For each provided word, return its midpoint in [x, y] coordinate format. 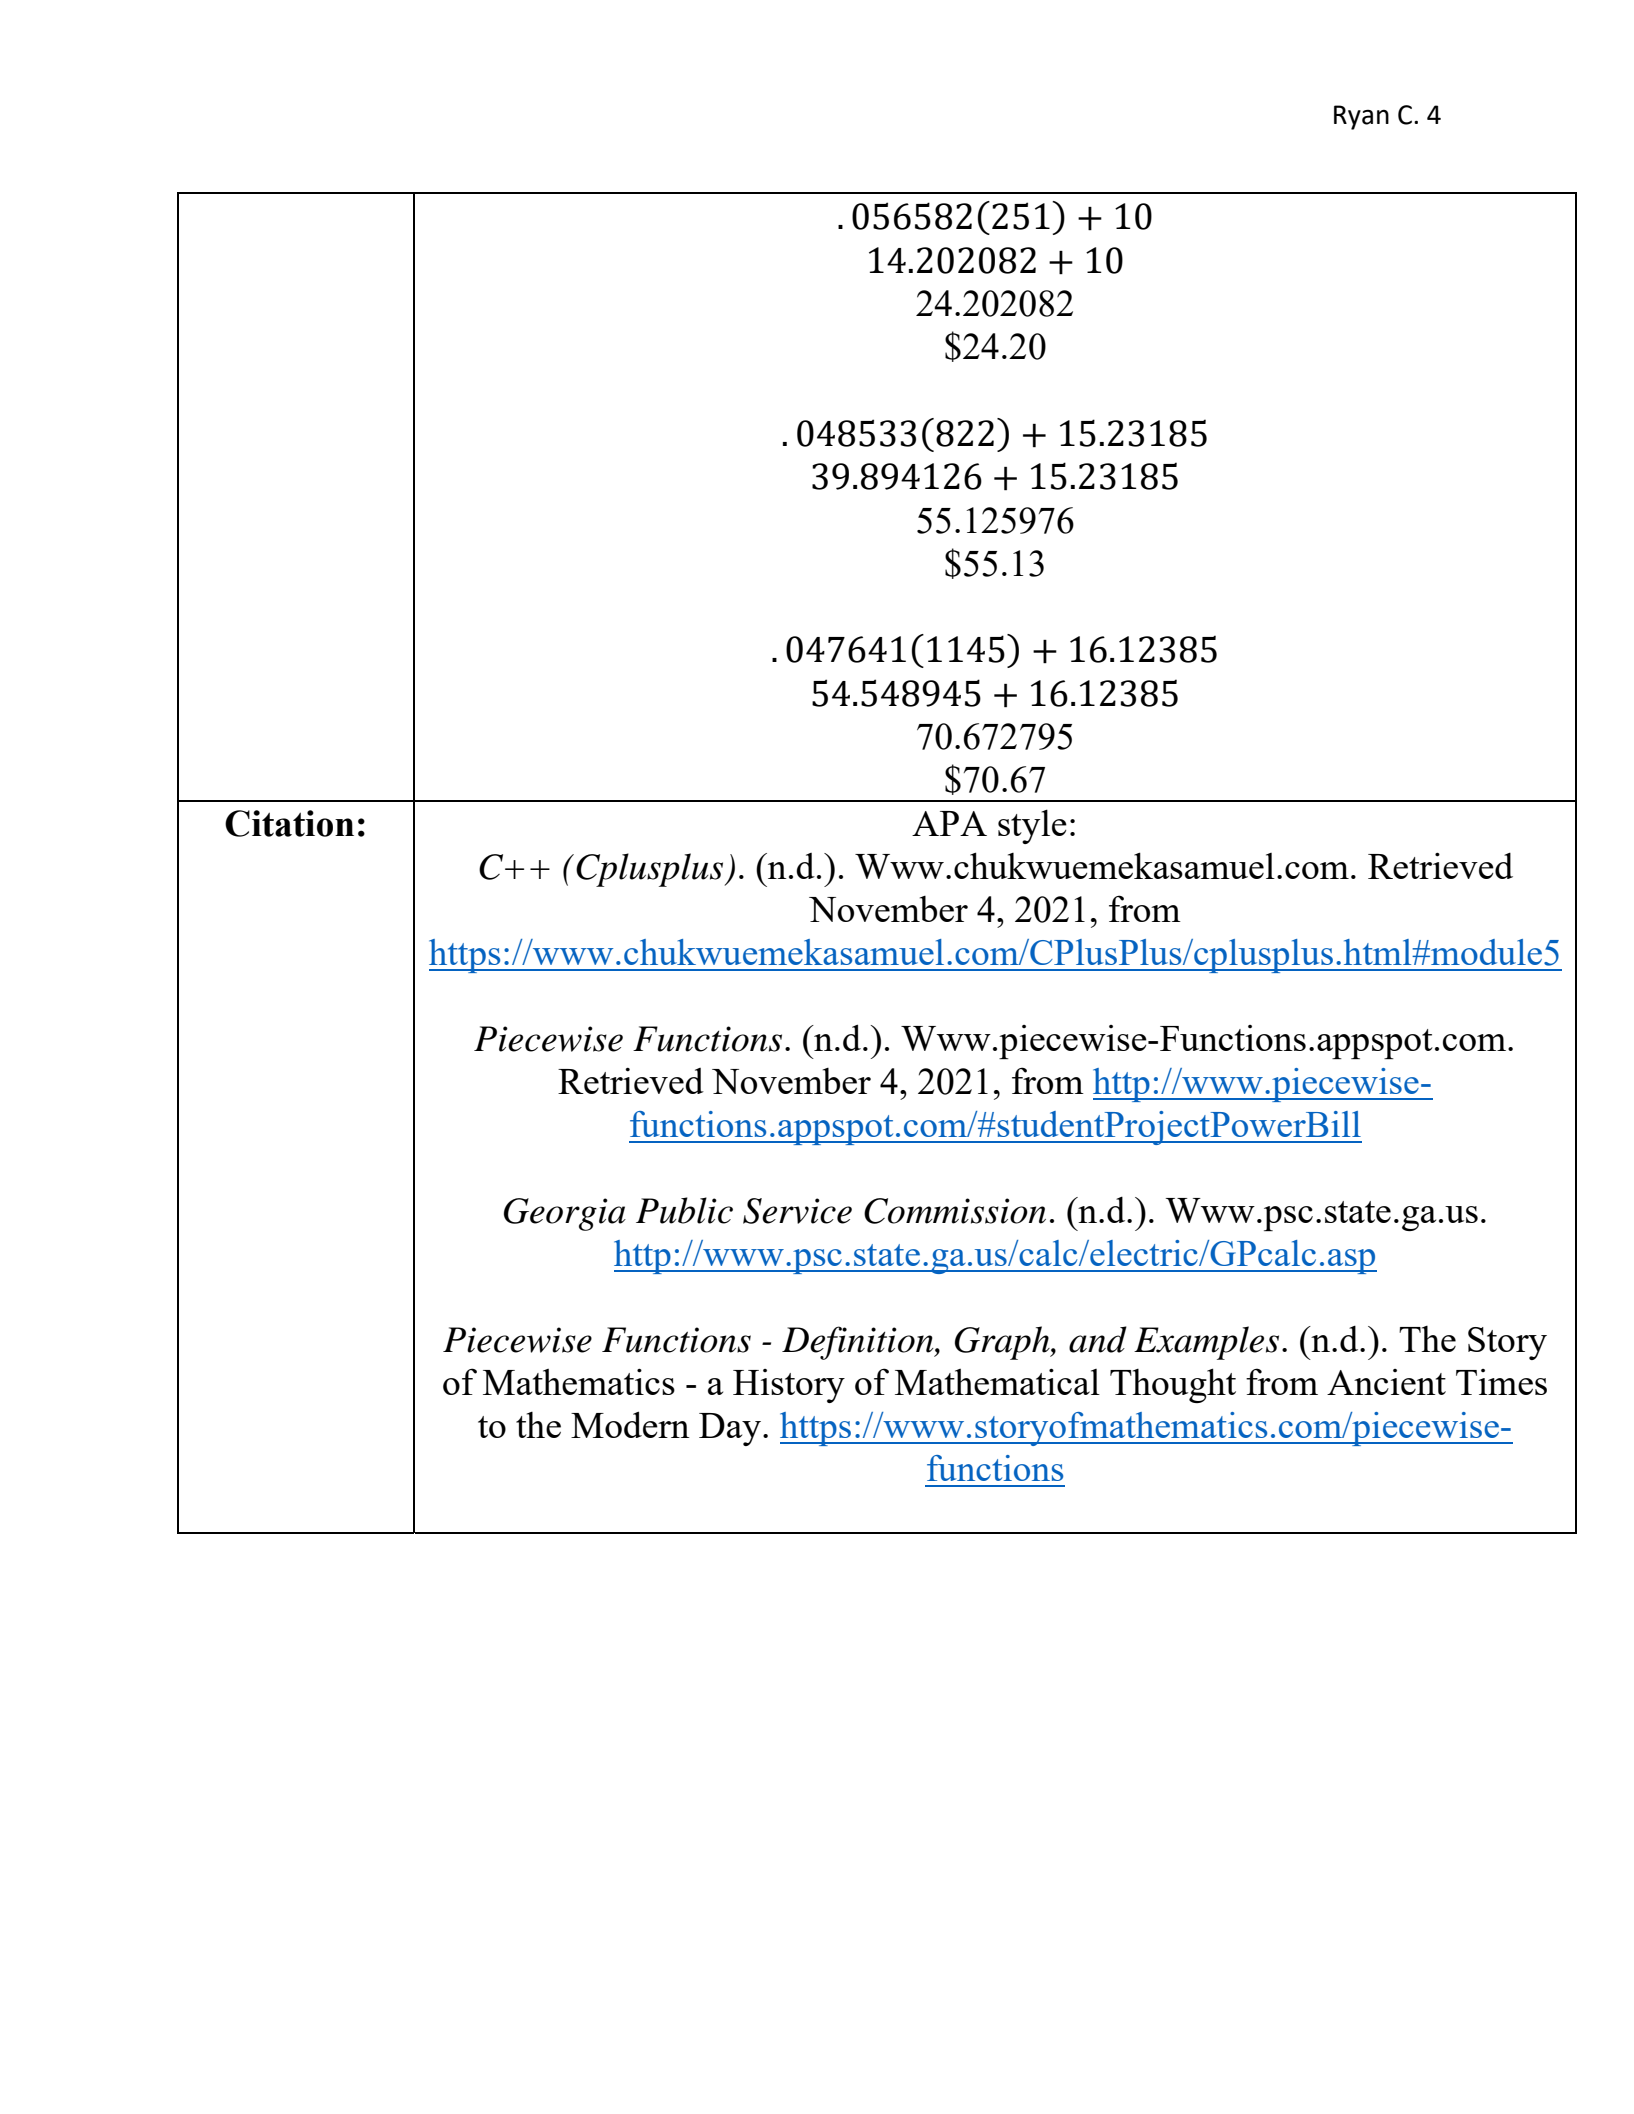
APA [949, 823]
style [1032, 826]
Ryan [1361, 117]
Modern [630, 1424]
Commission [955, 1211]
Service [797, 1211]
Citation [289, 823]
